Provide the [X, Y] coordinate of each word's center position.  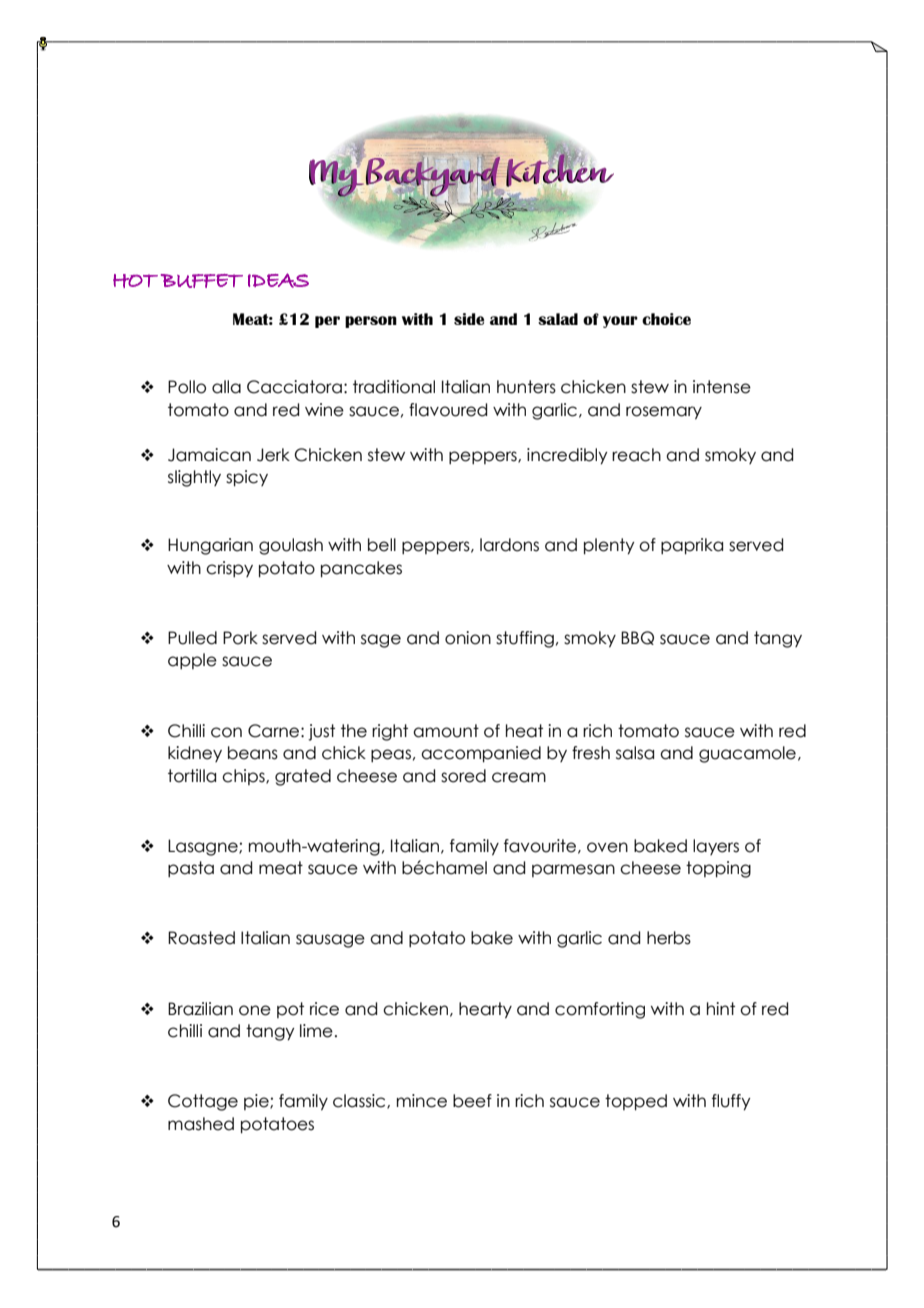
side [469, 319]
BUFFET [202, 281]
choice [666, 319]
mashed [201, 1124]
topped [636, 1102]
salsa [635, 753]
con [226, 732]
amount [446, 731]
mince [422, 1101]
